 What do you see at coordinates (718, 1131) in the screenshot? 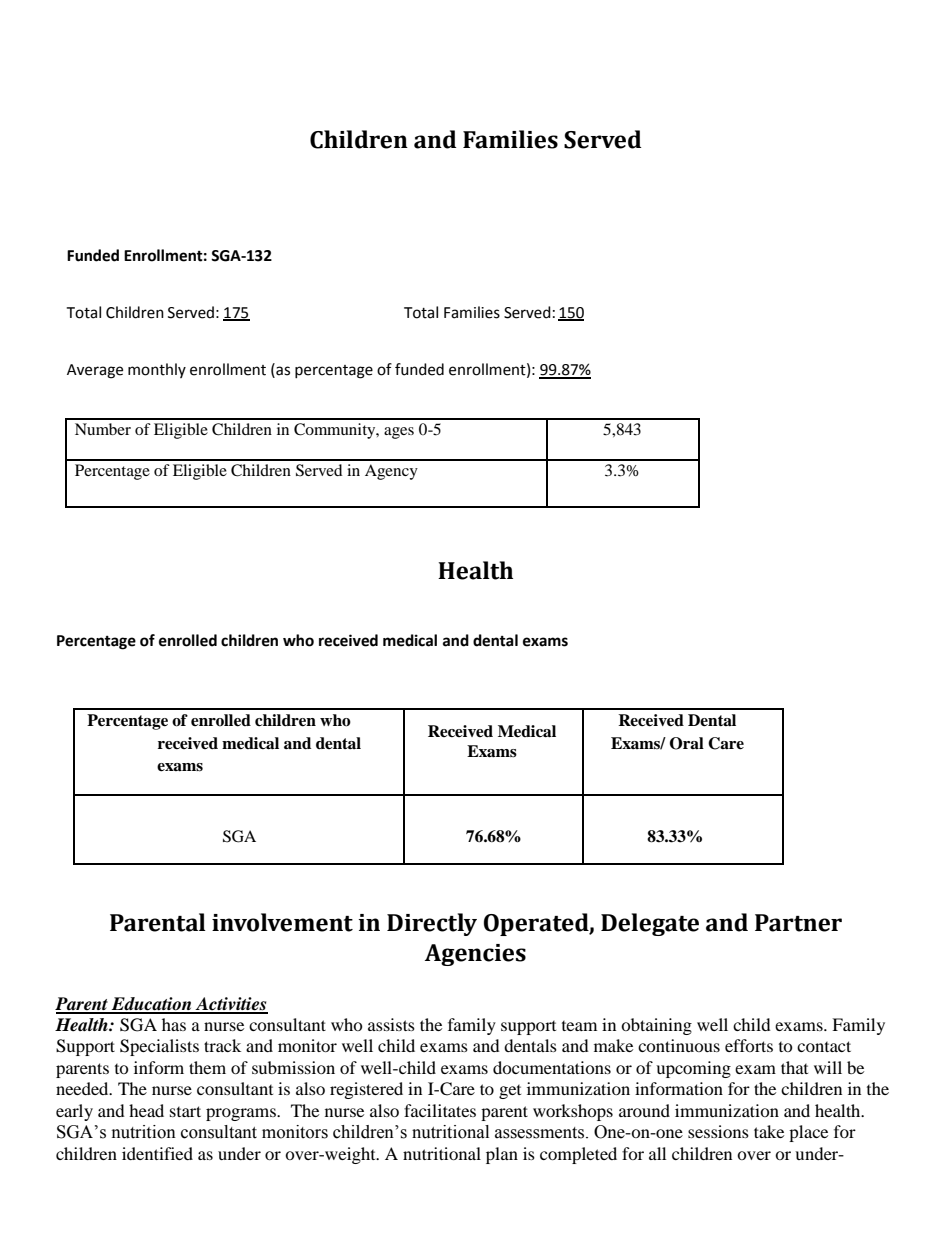
I see `sessions` at bounding box center [718, 1131].
